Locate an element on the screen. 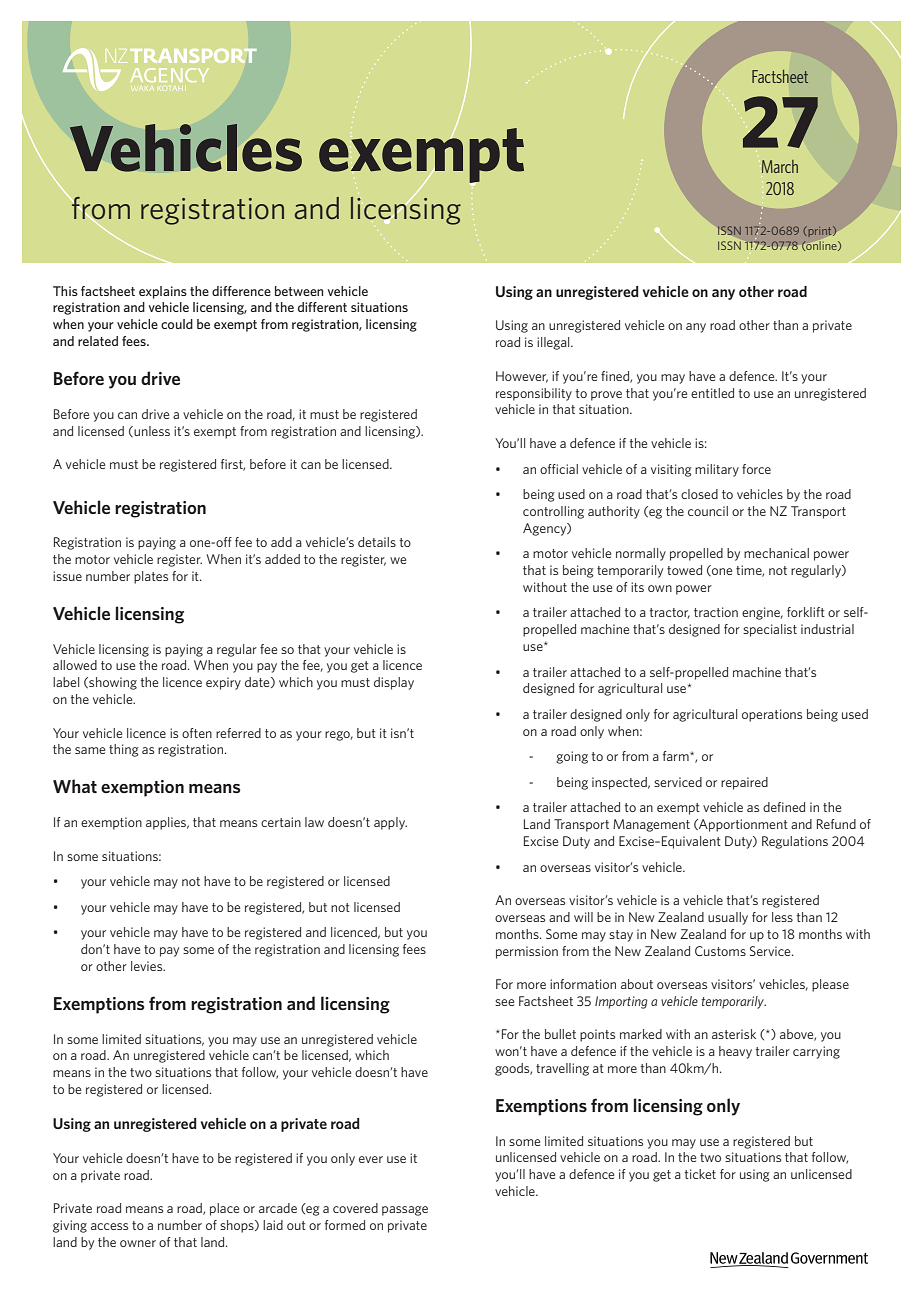 This screenshot has width=924, height=1308. ticket is located at coordinates (700, 1174).
